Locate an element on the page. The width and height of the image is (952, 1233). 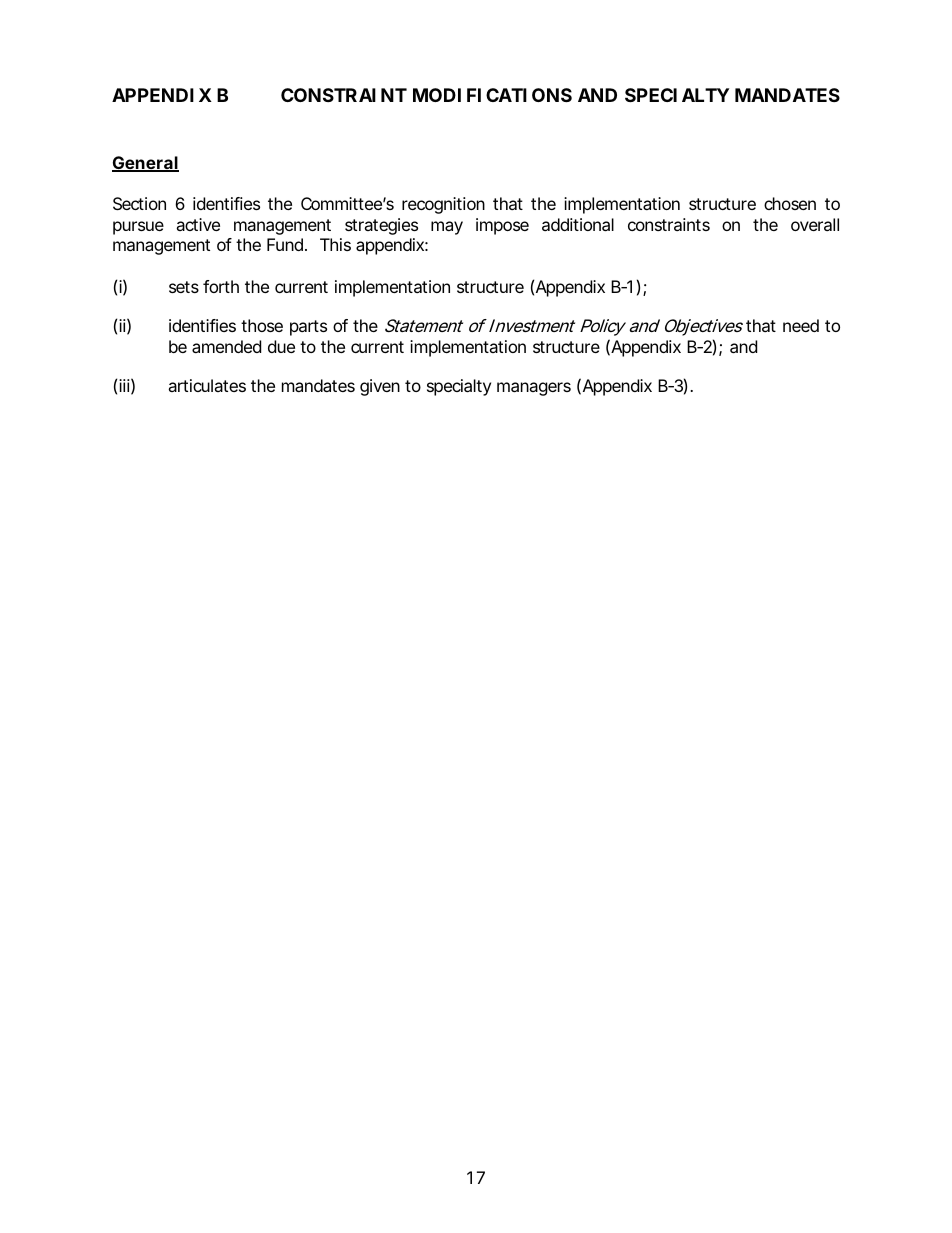
given is located at coordinates (380, 387).
